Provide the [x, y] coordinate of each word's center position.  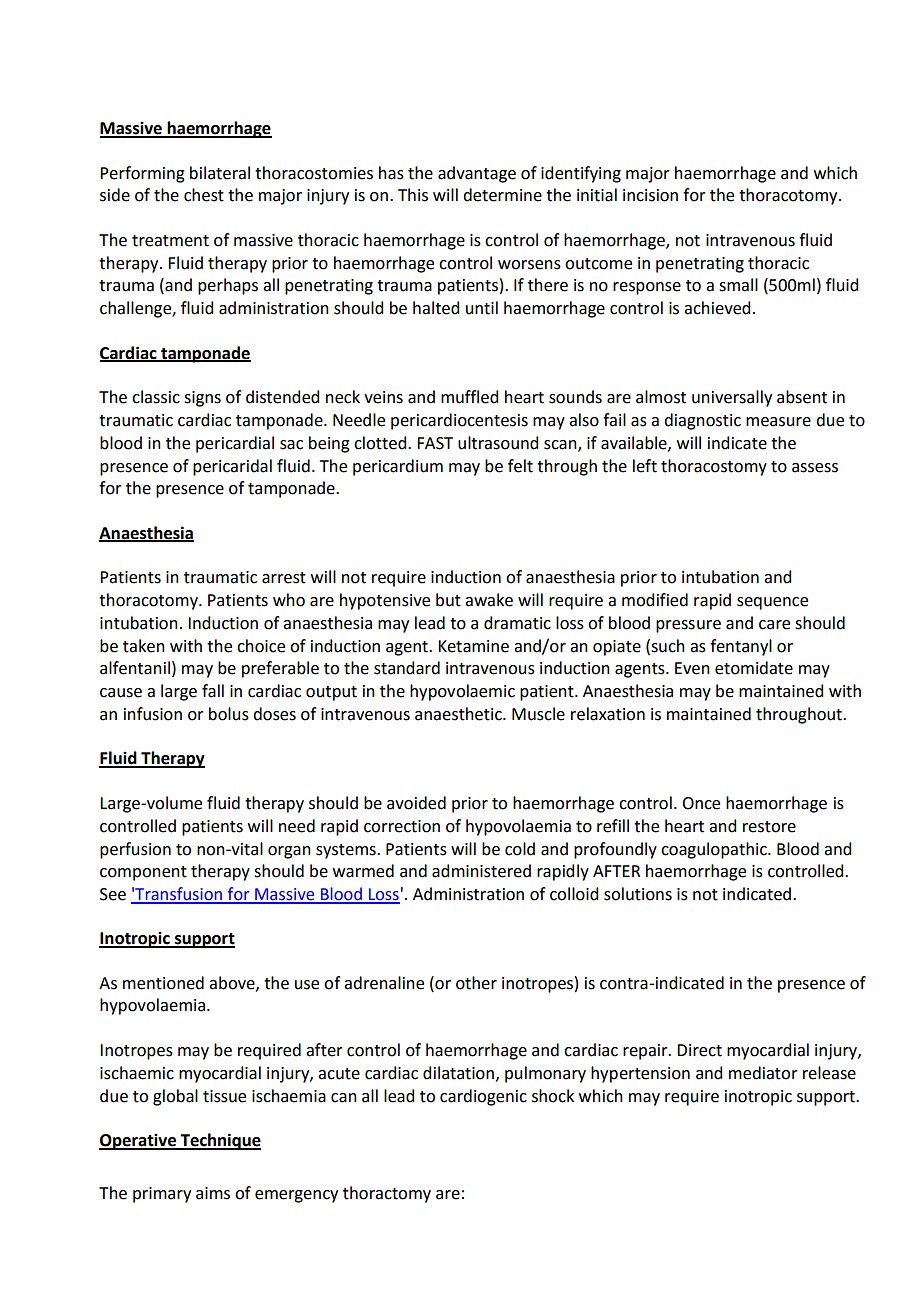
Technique [220, 1141]
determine [502, 195]
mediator [763, 1073]
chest [204, 195]
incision [650, 195]
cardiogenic [483, 1097]
